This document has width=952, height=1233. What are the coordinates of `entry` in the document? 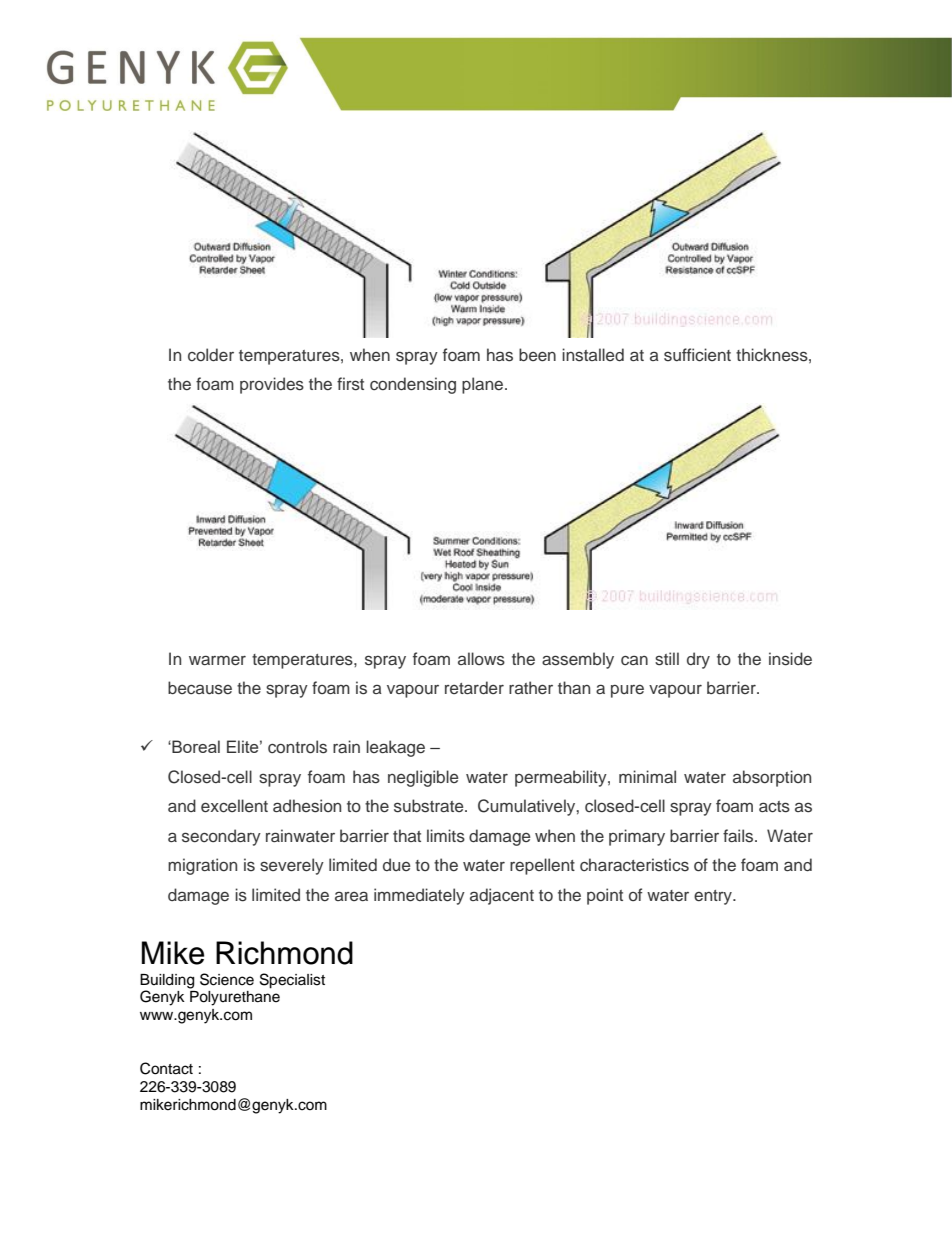 It's located at (714, 897).
